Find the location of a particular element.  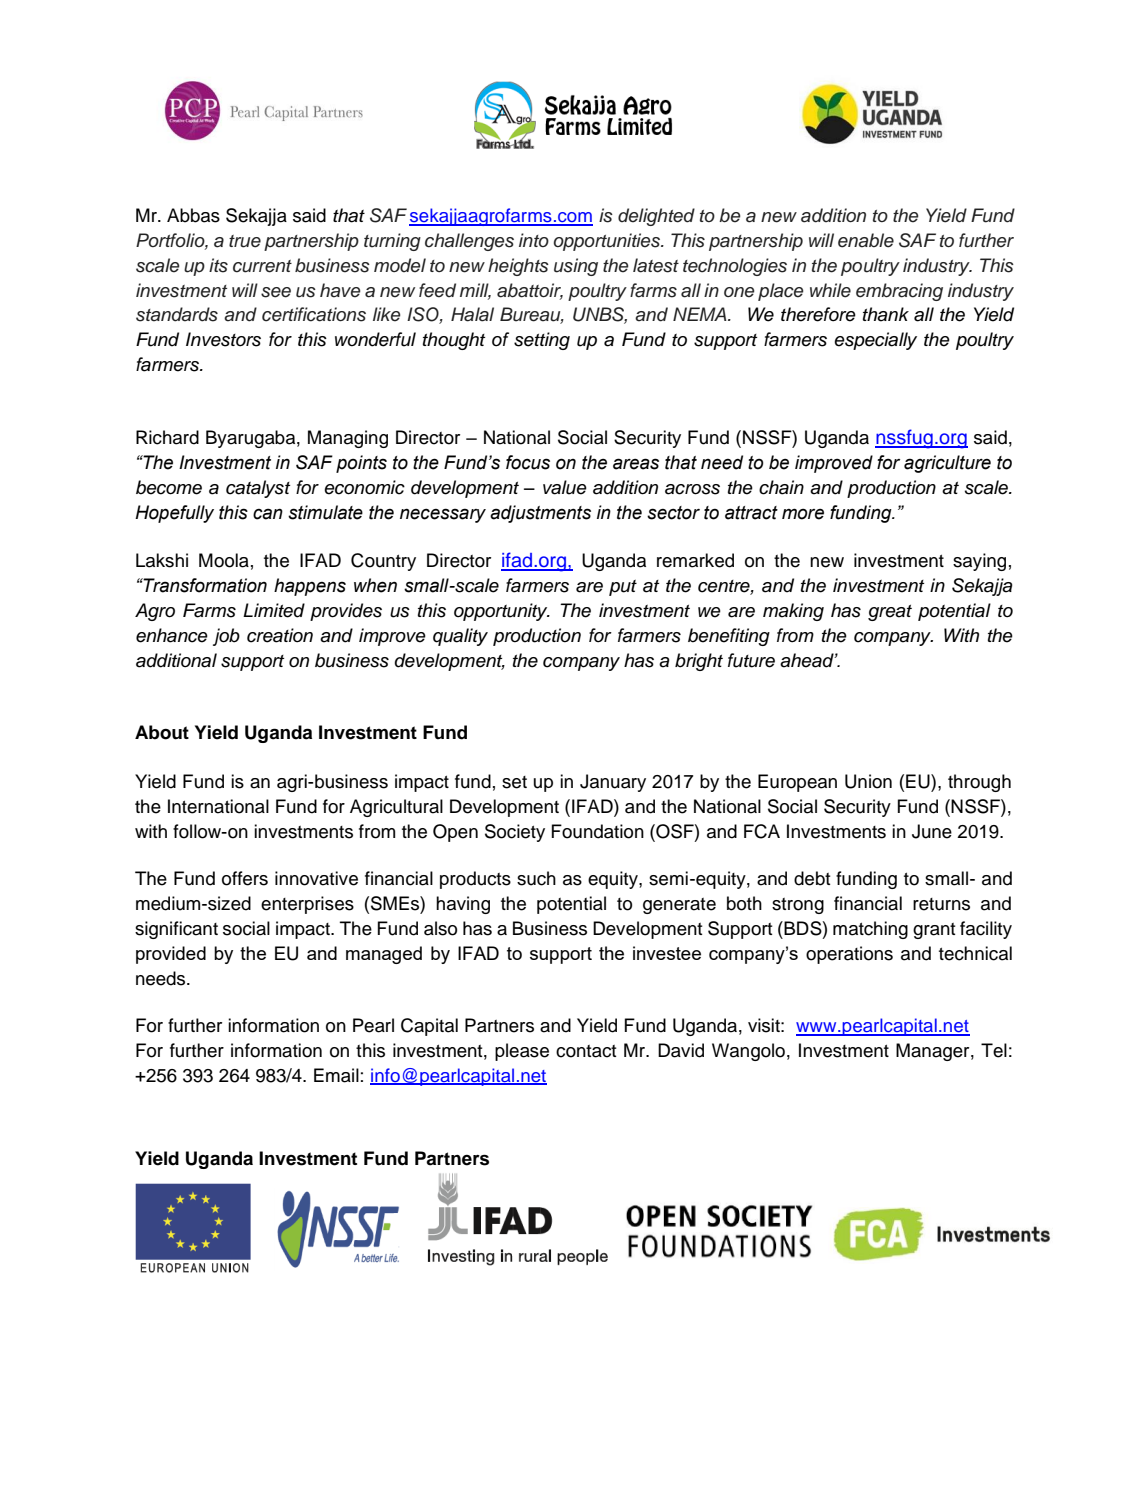

Email is located at coordinates (336, 1075).
